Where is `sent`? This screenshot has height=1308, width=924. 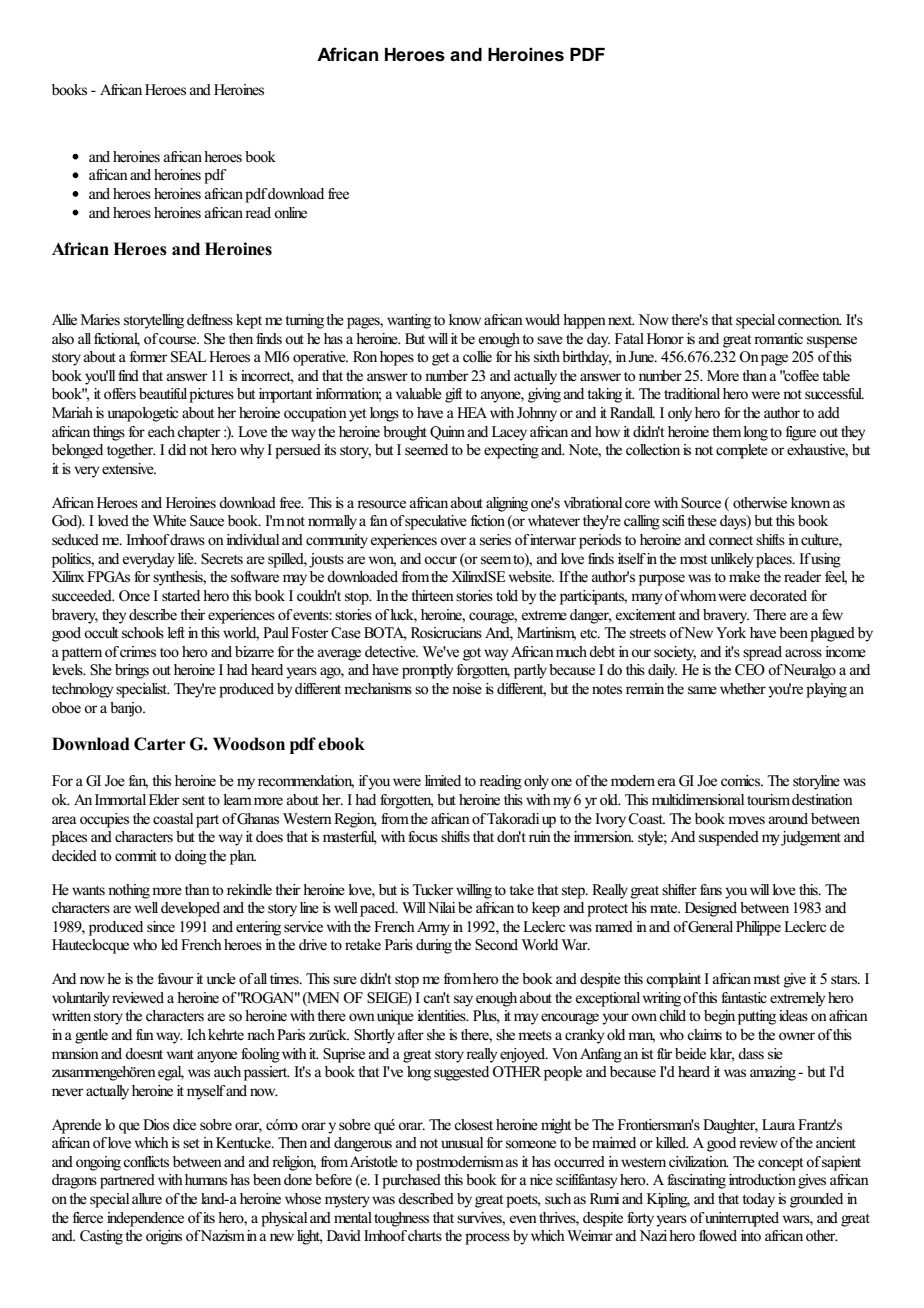 sent is located at coordinates (193, 801).
